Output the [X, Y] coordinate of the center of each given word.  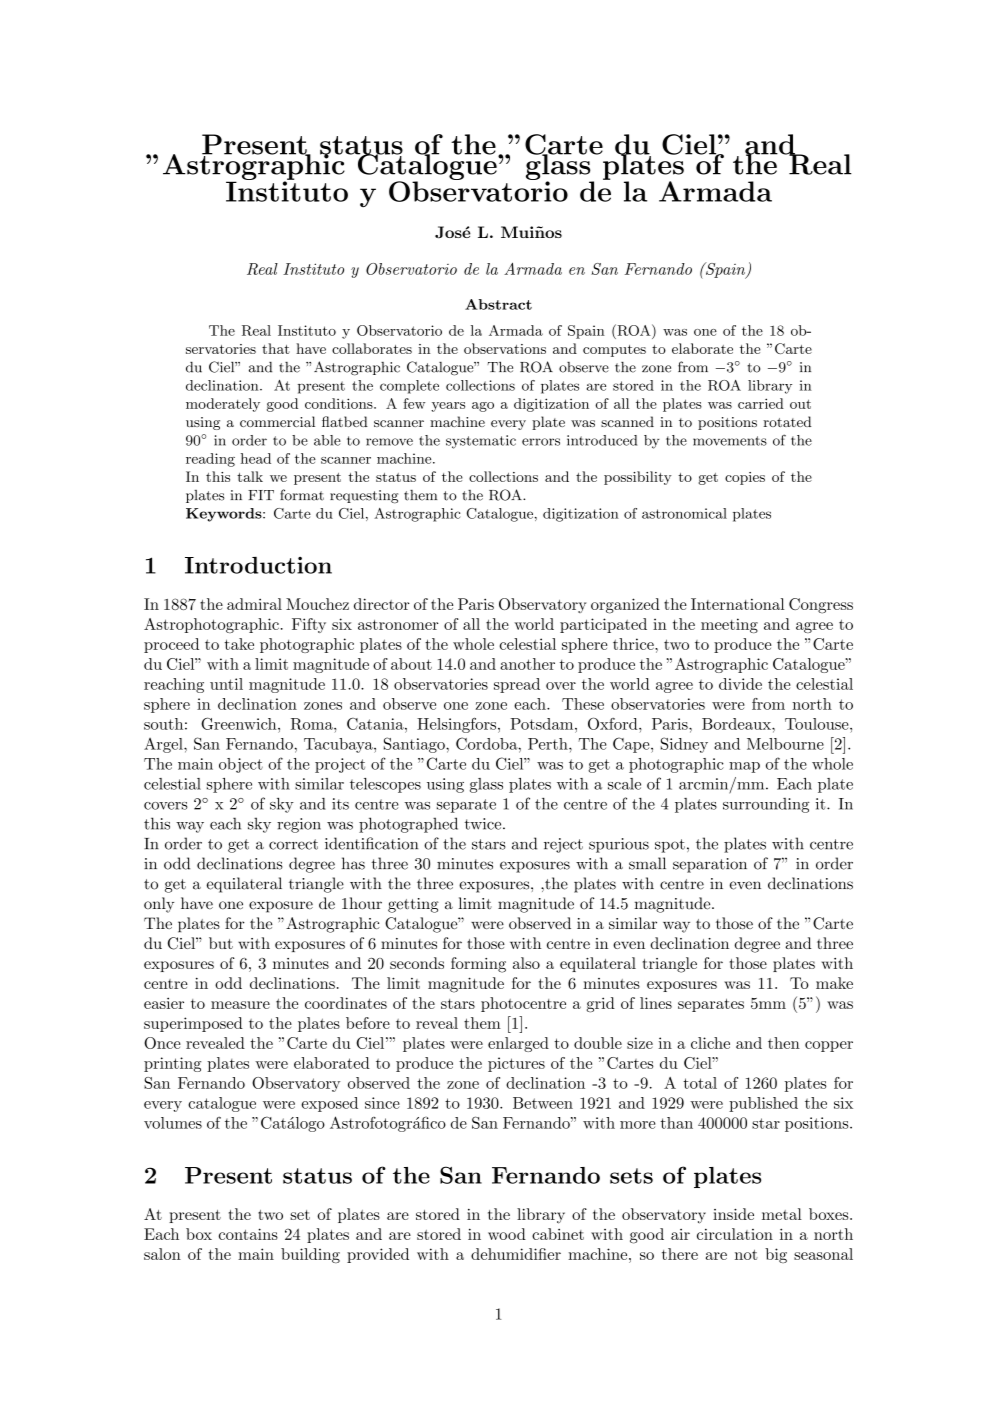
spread [517, 685]
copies [745, 478]
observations [505, 348]
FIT [261, 495]
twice [484, 824]
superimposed [193, 1024]
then [784, 1043]
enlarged [518, 1044]
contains [248, 1234]
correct [293, 844]
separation [710, 865]
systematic [481, 442]
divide [740, 684]
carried [761, 403]
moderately [223, 405]
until [226, 684]
